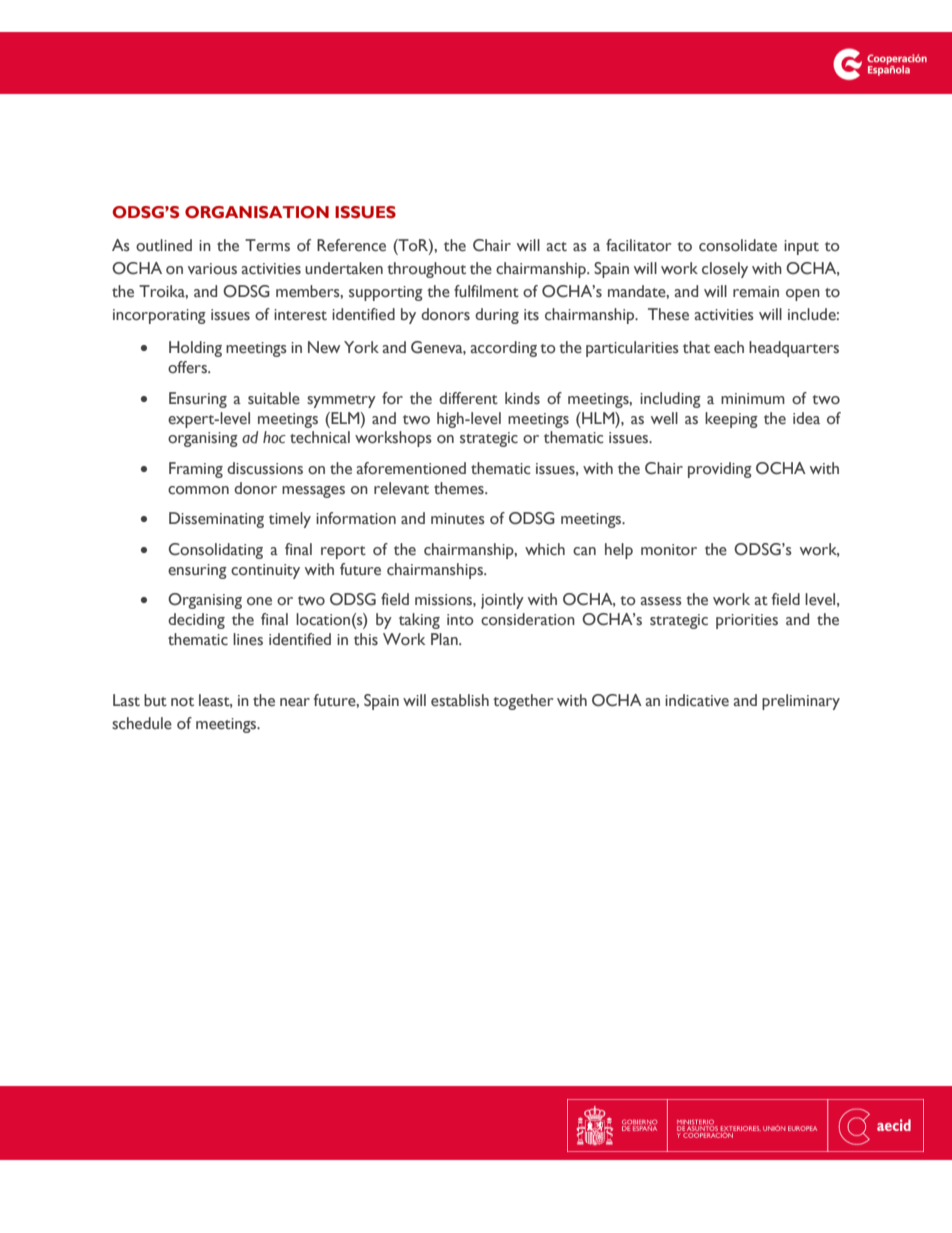 The image size is (952, 1233). I want to click on ORGANISATION, so click(257, 212).
